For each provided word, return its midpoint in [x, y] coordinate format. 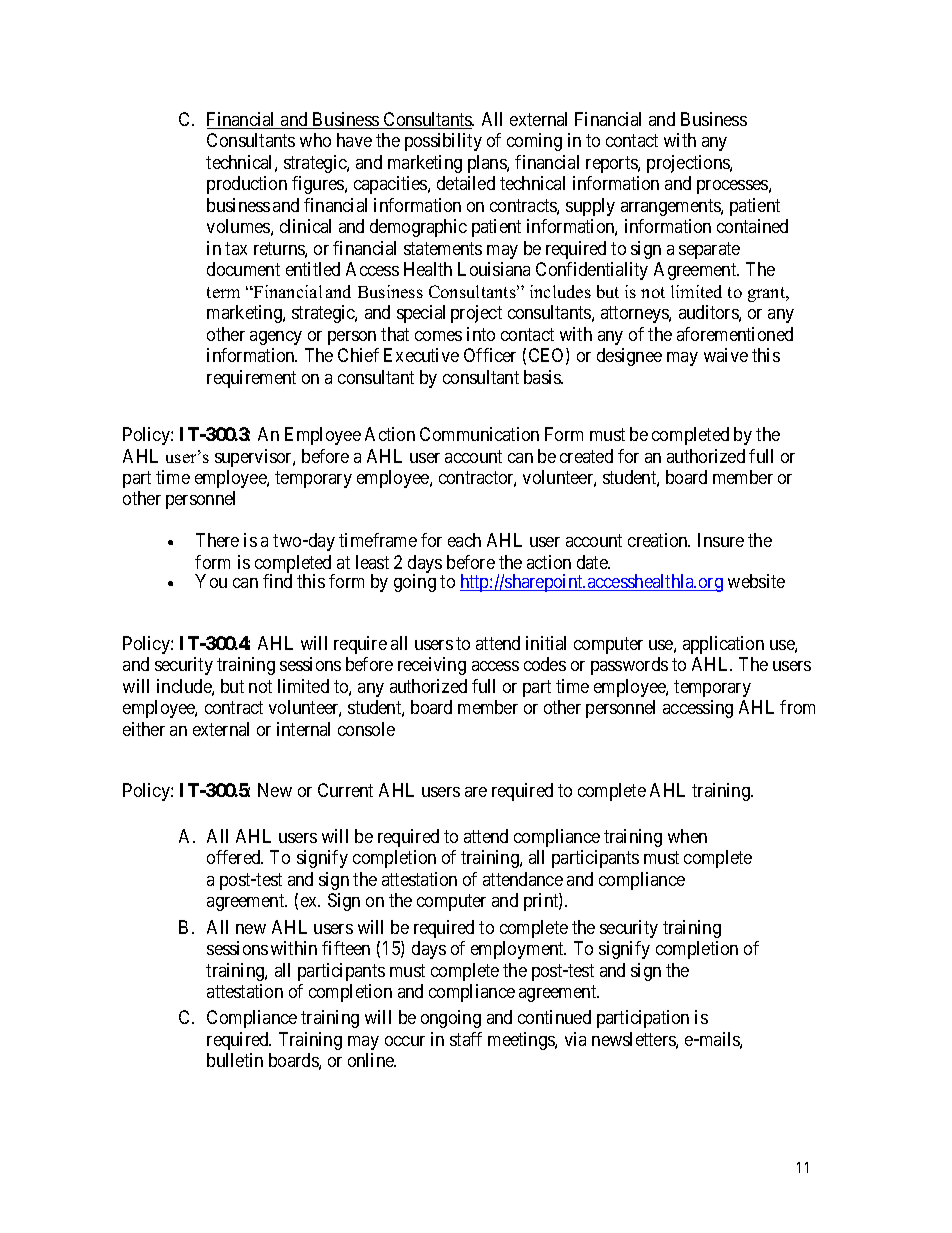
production [247, 185]
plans [488, 164]
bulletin [235, 1060]
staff [466, 1039]
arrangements [671, 207]
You [211, 581]
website [756, 581]
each [464, 540]
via [575, 1039]
